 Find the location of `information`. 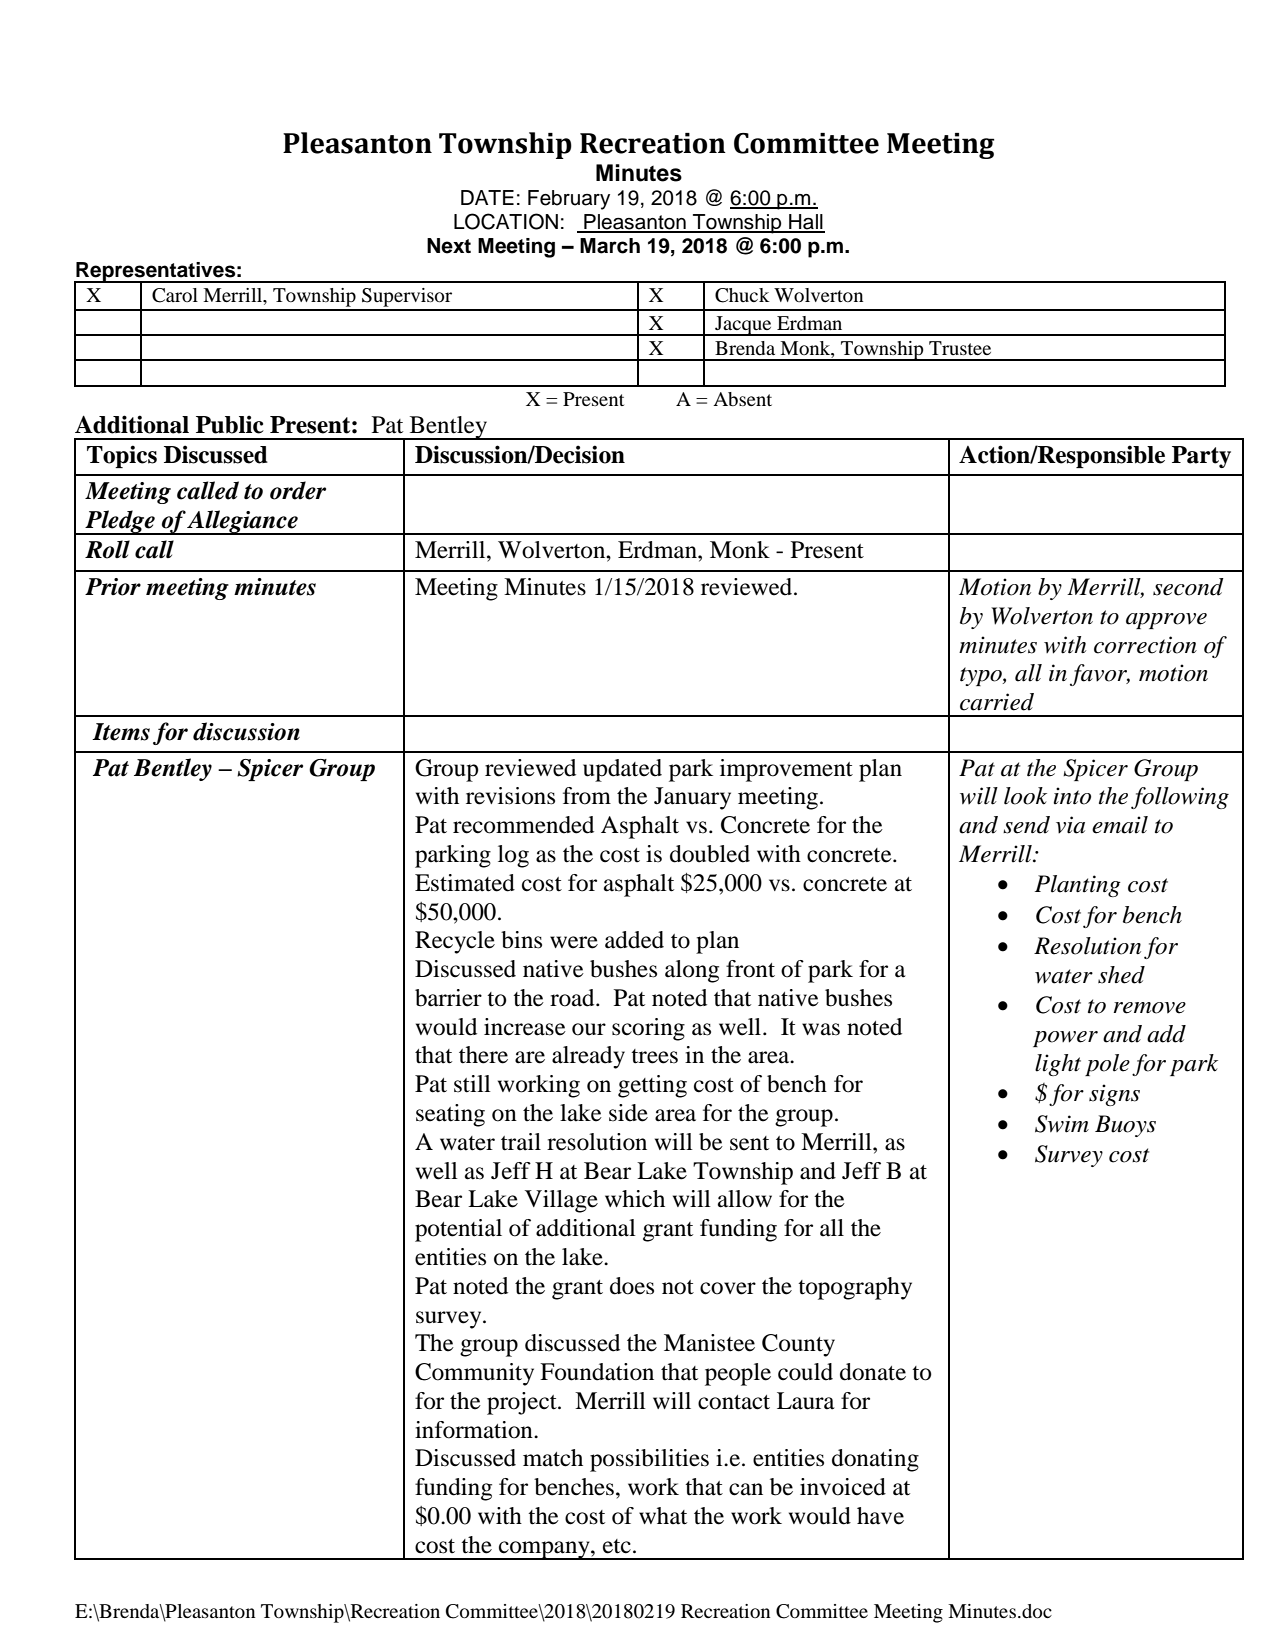

information is located at coordinates (475, 1430).
